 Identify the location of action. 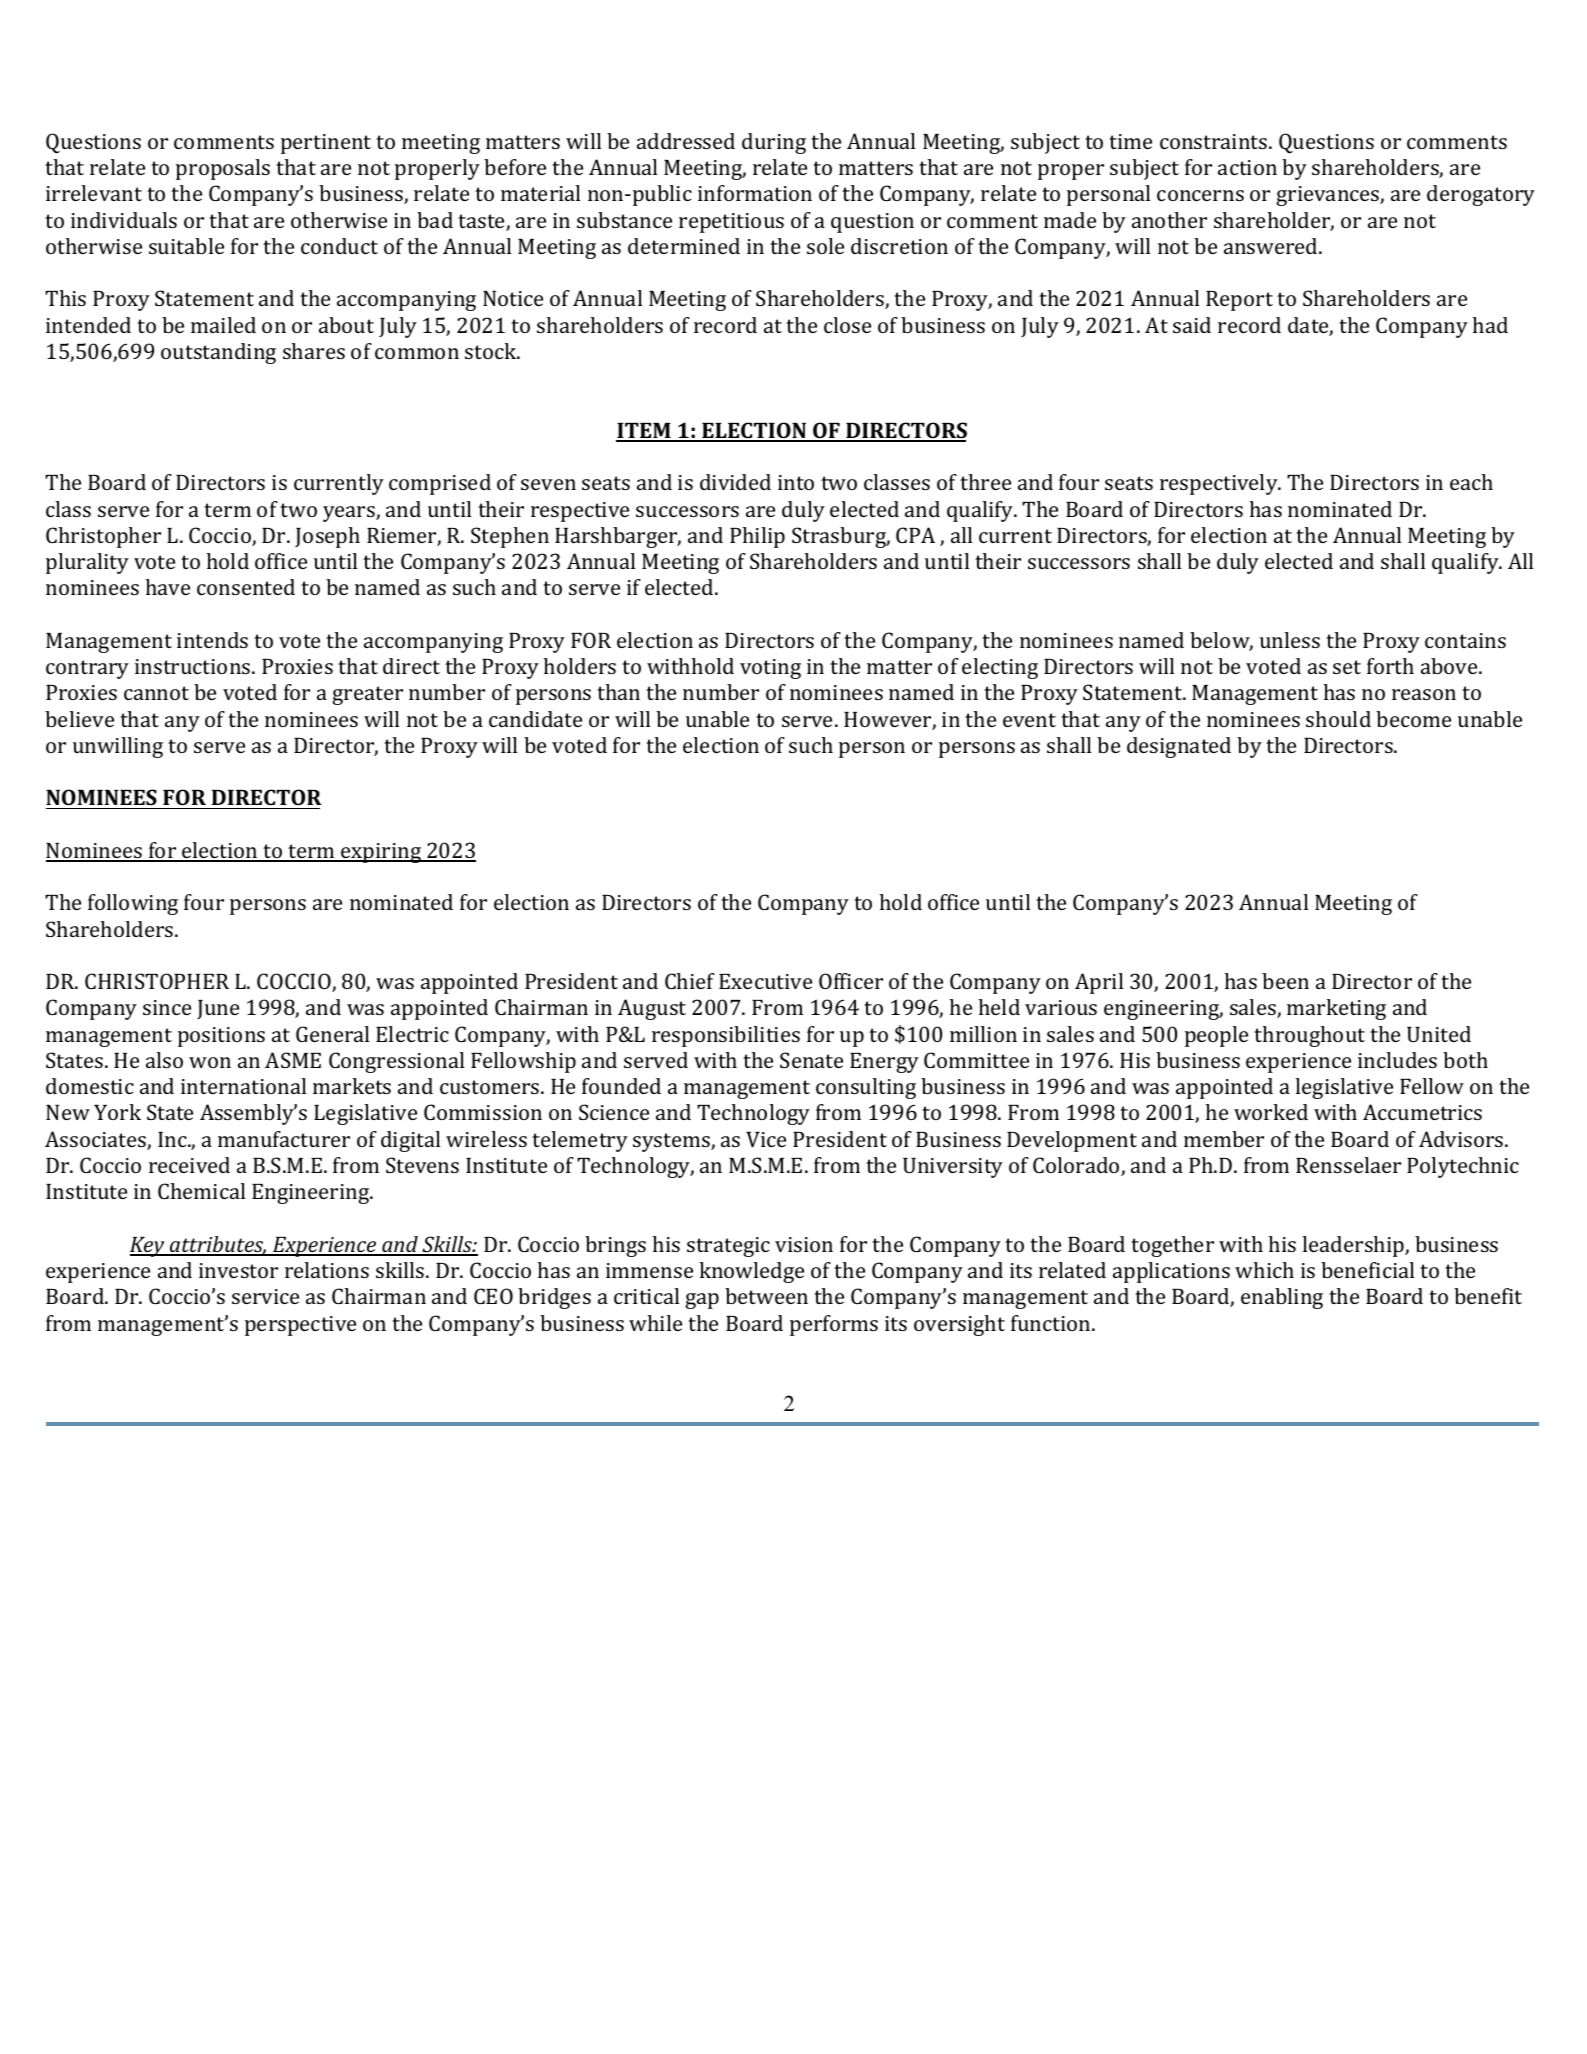
(1247, 167).
